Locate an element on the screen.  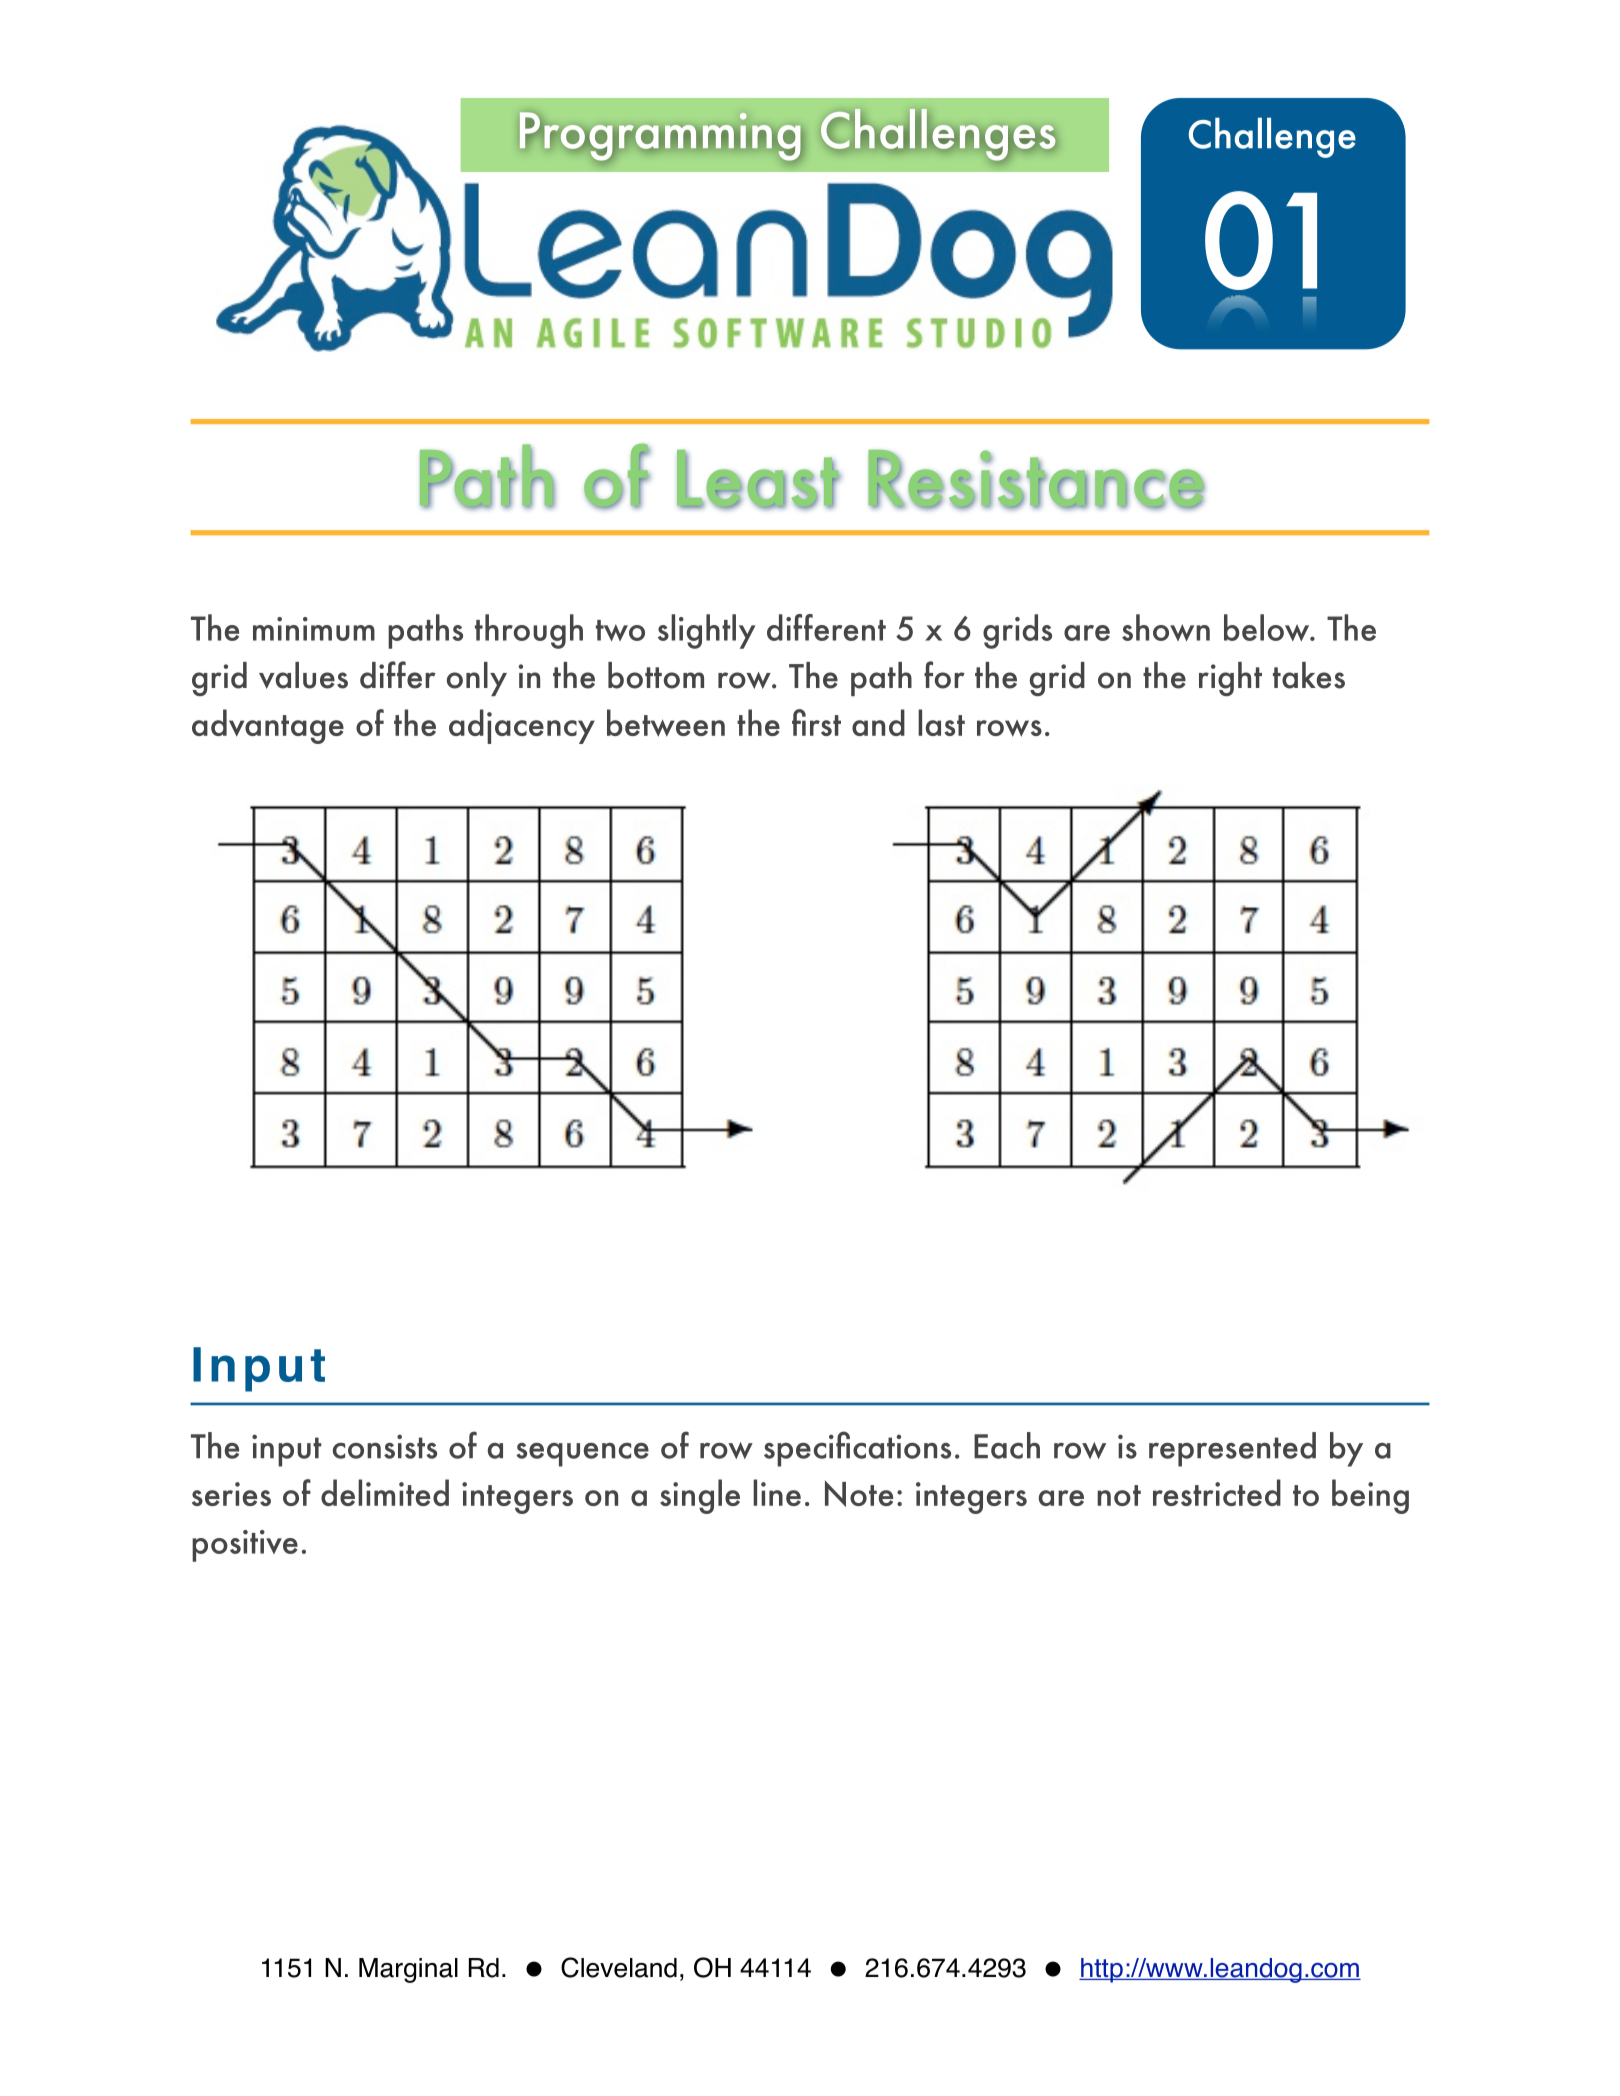
advantage is located at coordinates (268, 726).
